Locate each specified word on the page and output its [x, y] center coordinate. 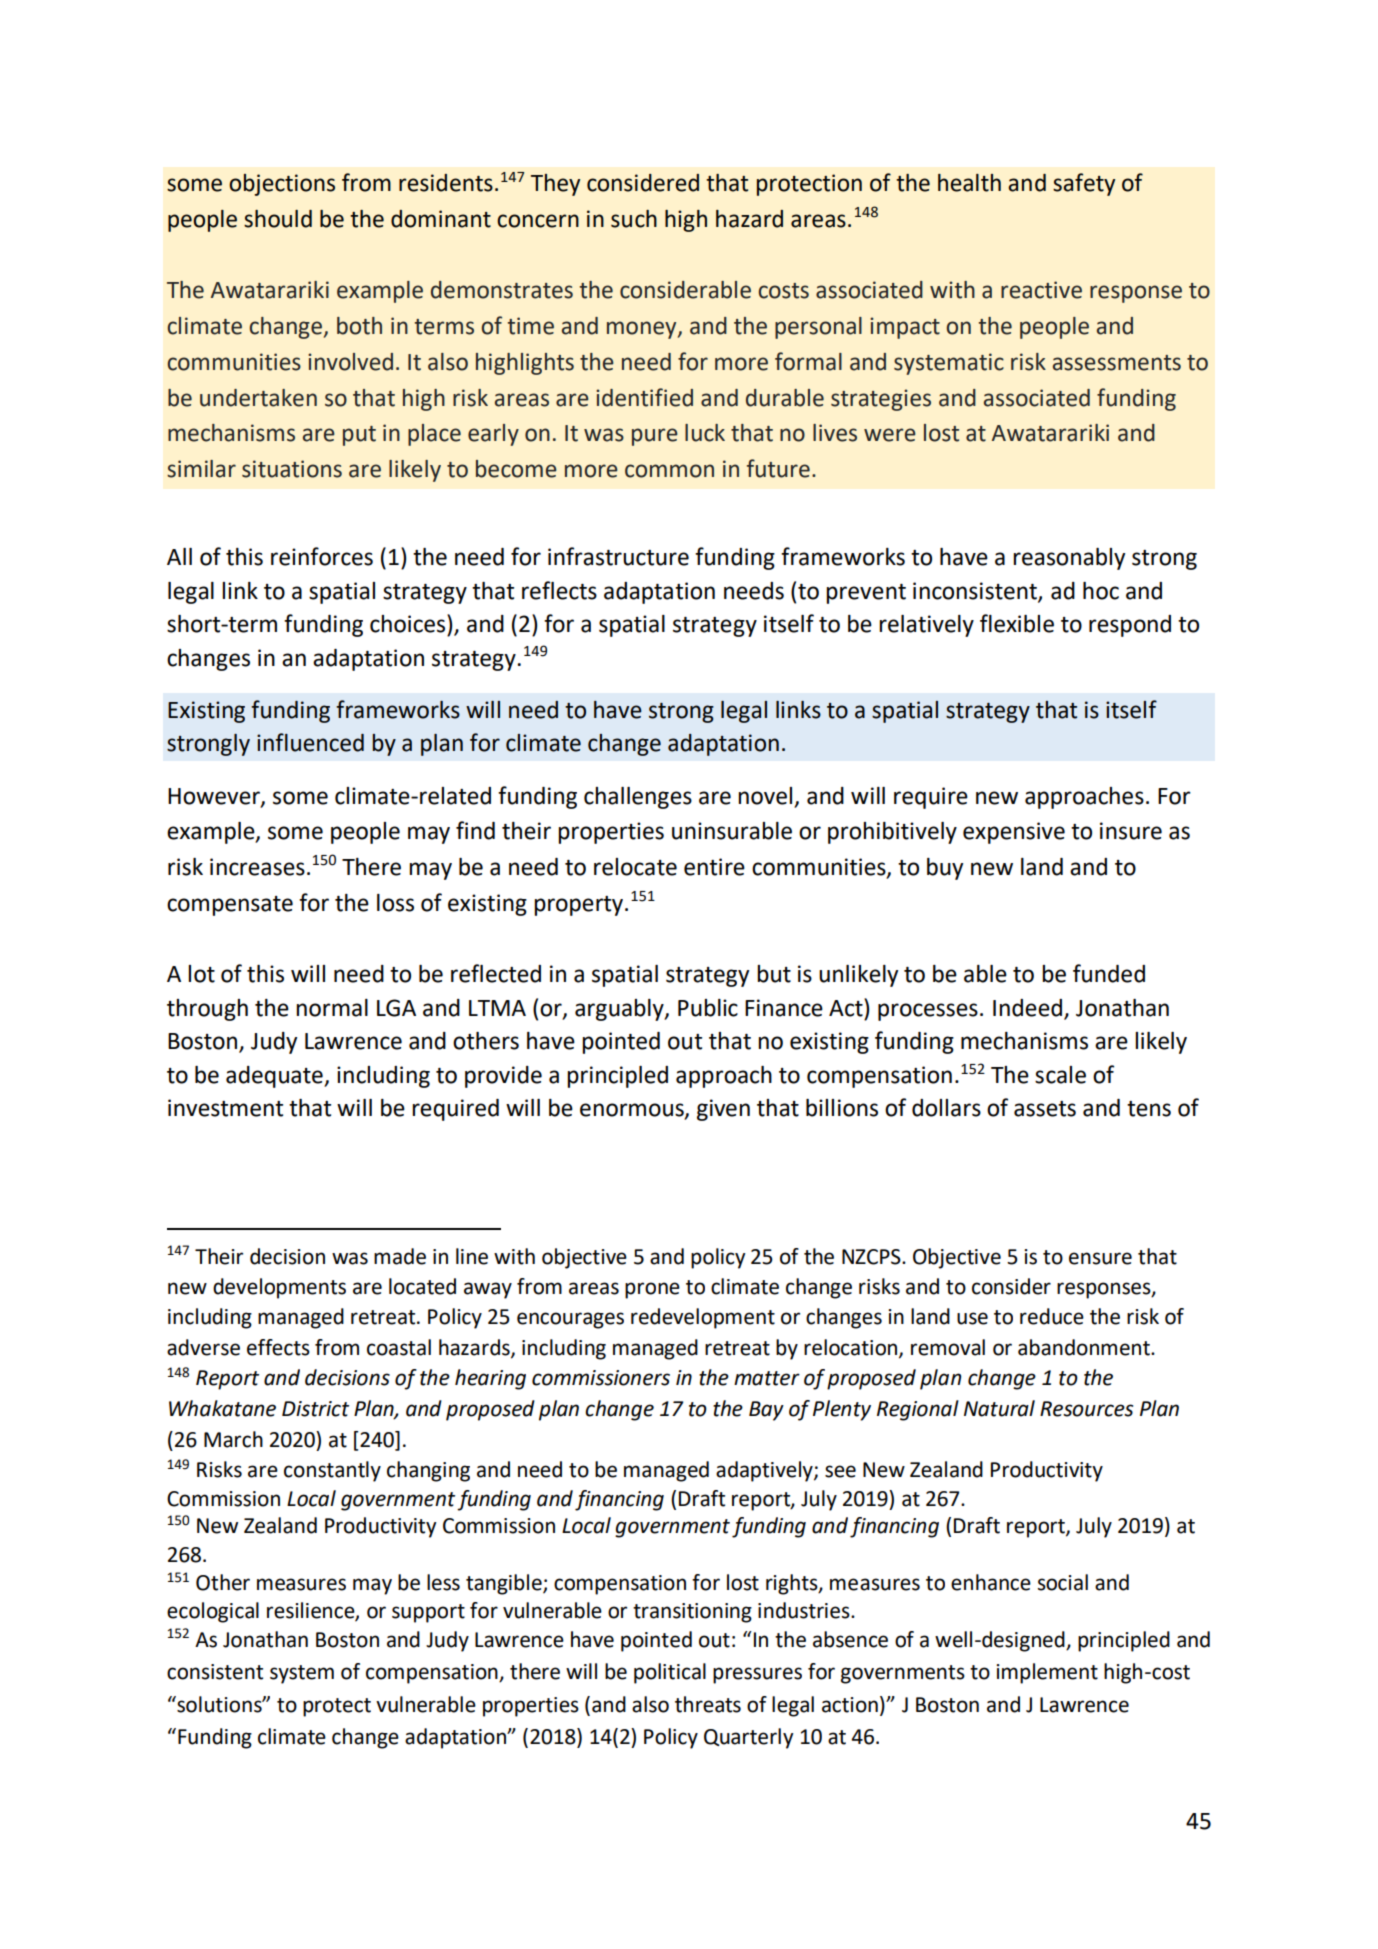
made [400, 1256]
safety [1084, 184]
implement [1047, 1673]
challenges [638, 798]
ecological [213, 1612]
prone [652, 1290]
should [278, 219]
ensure [1100, 1258]
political [670, 1673]
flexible [1017, 623]
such [634, 219]
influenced [310, 742]
